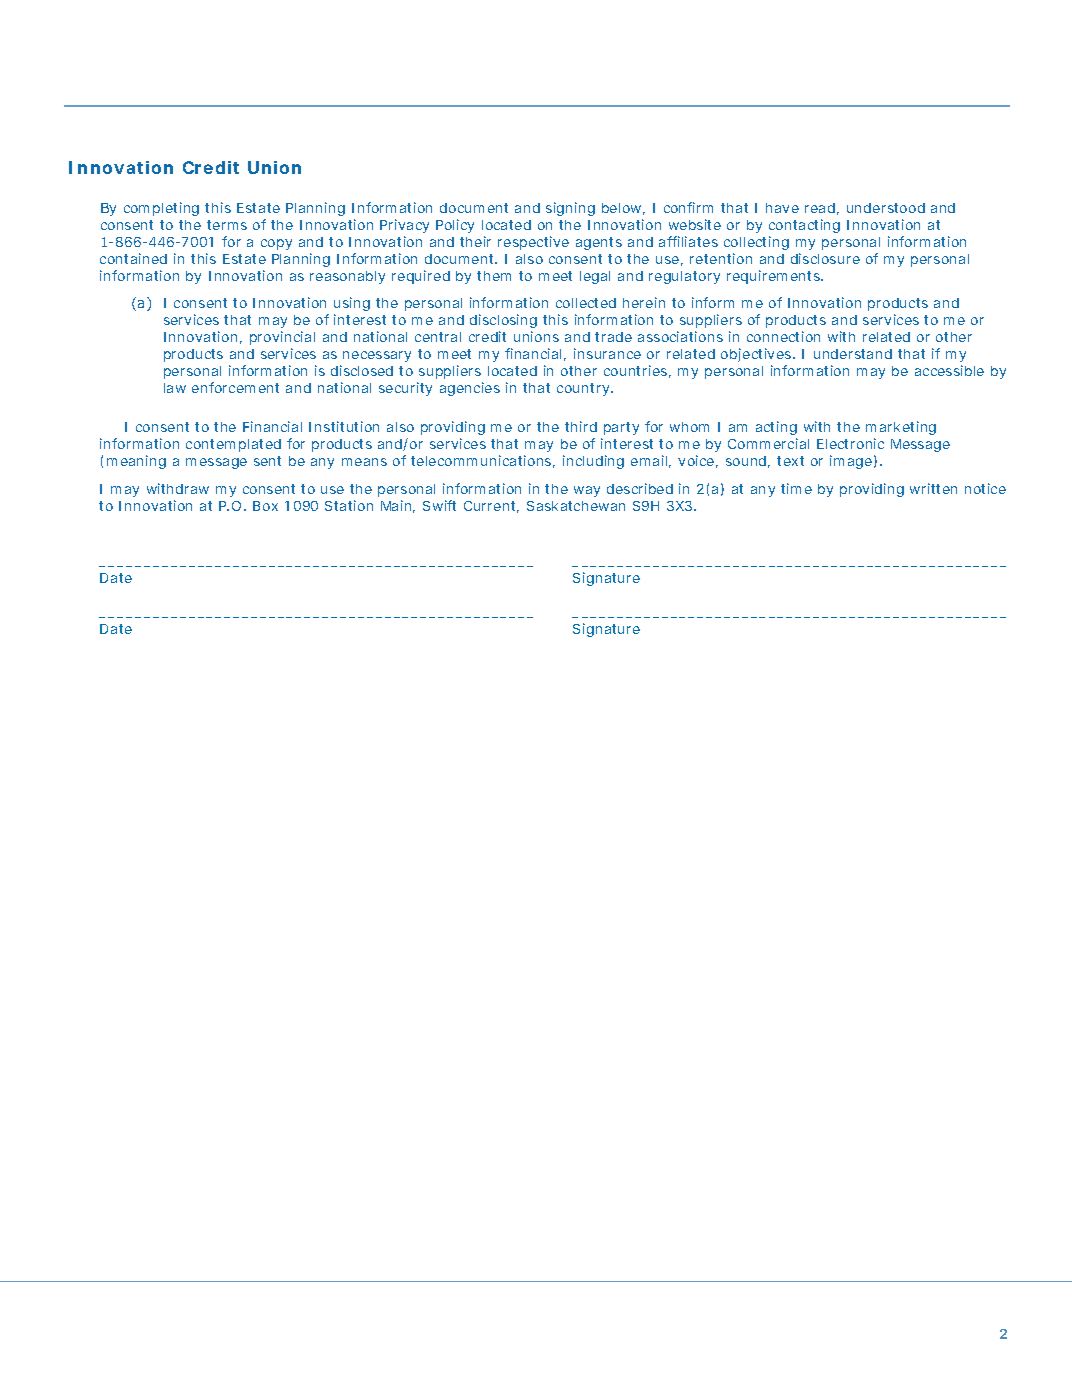 Image resolution: width=1072 pixels, height=1387 pixels. I want to click on Box, so click(265, 506).
